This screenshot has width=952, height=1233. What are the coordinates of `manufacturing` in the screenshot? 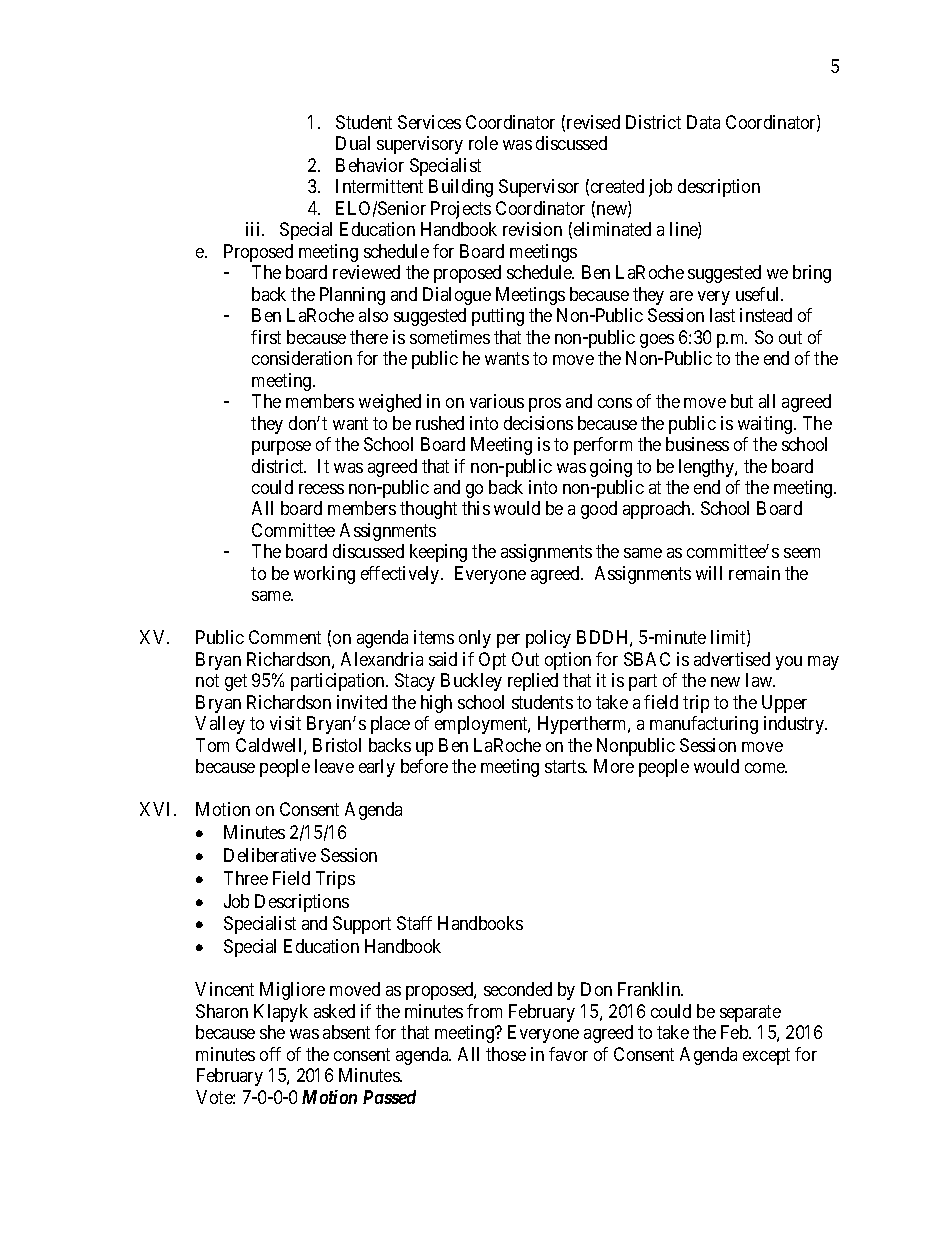 It's located at (704, 725).
